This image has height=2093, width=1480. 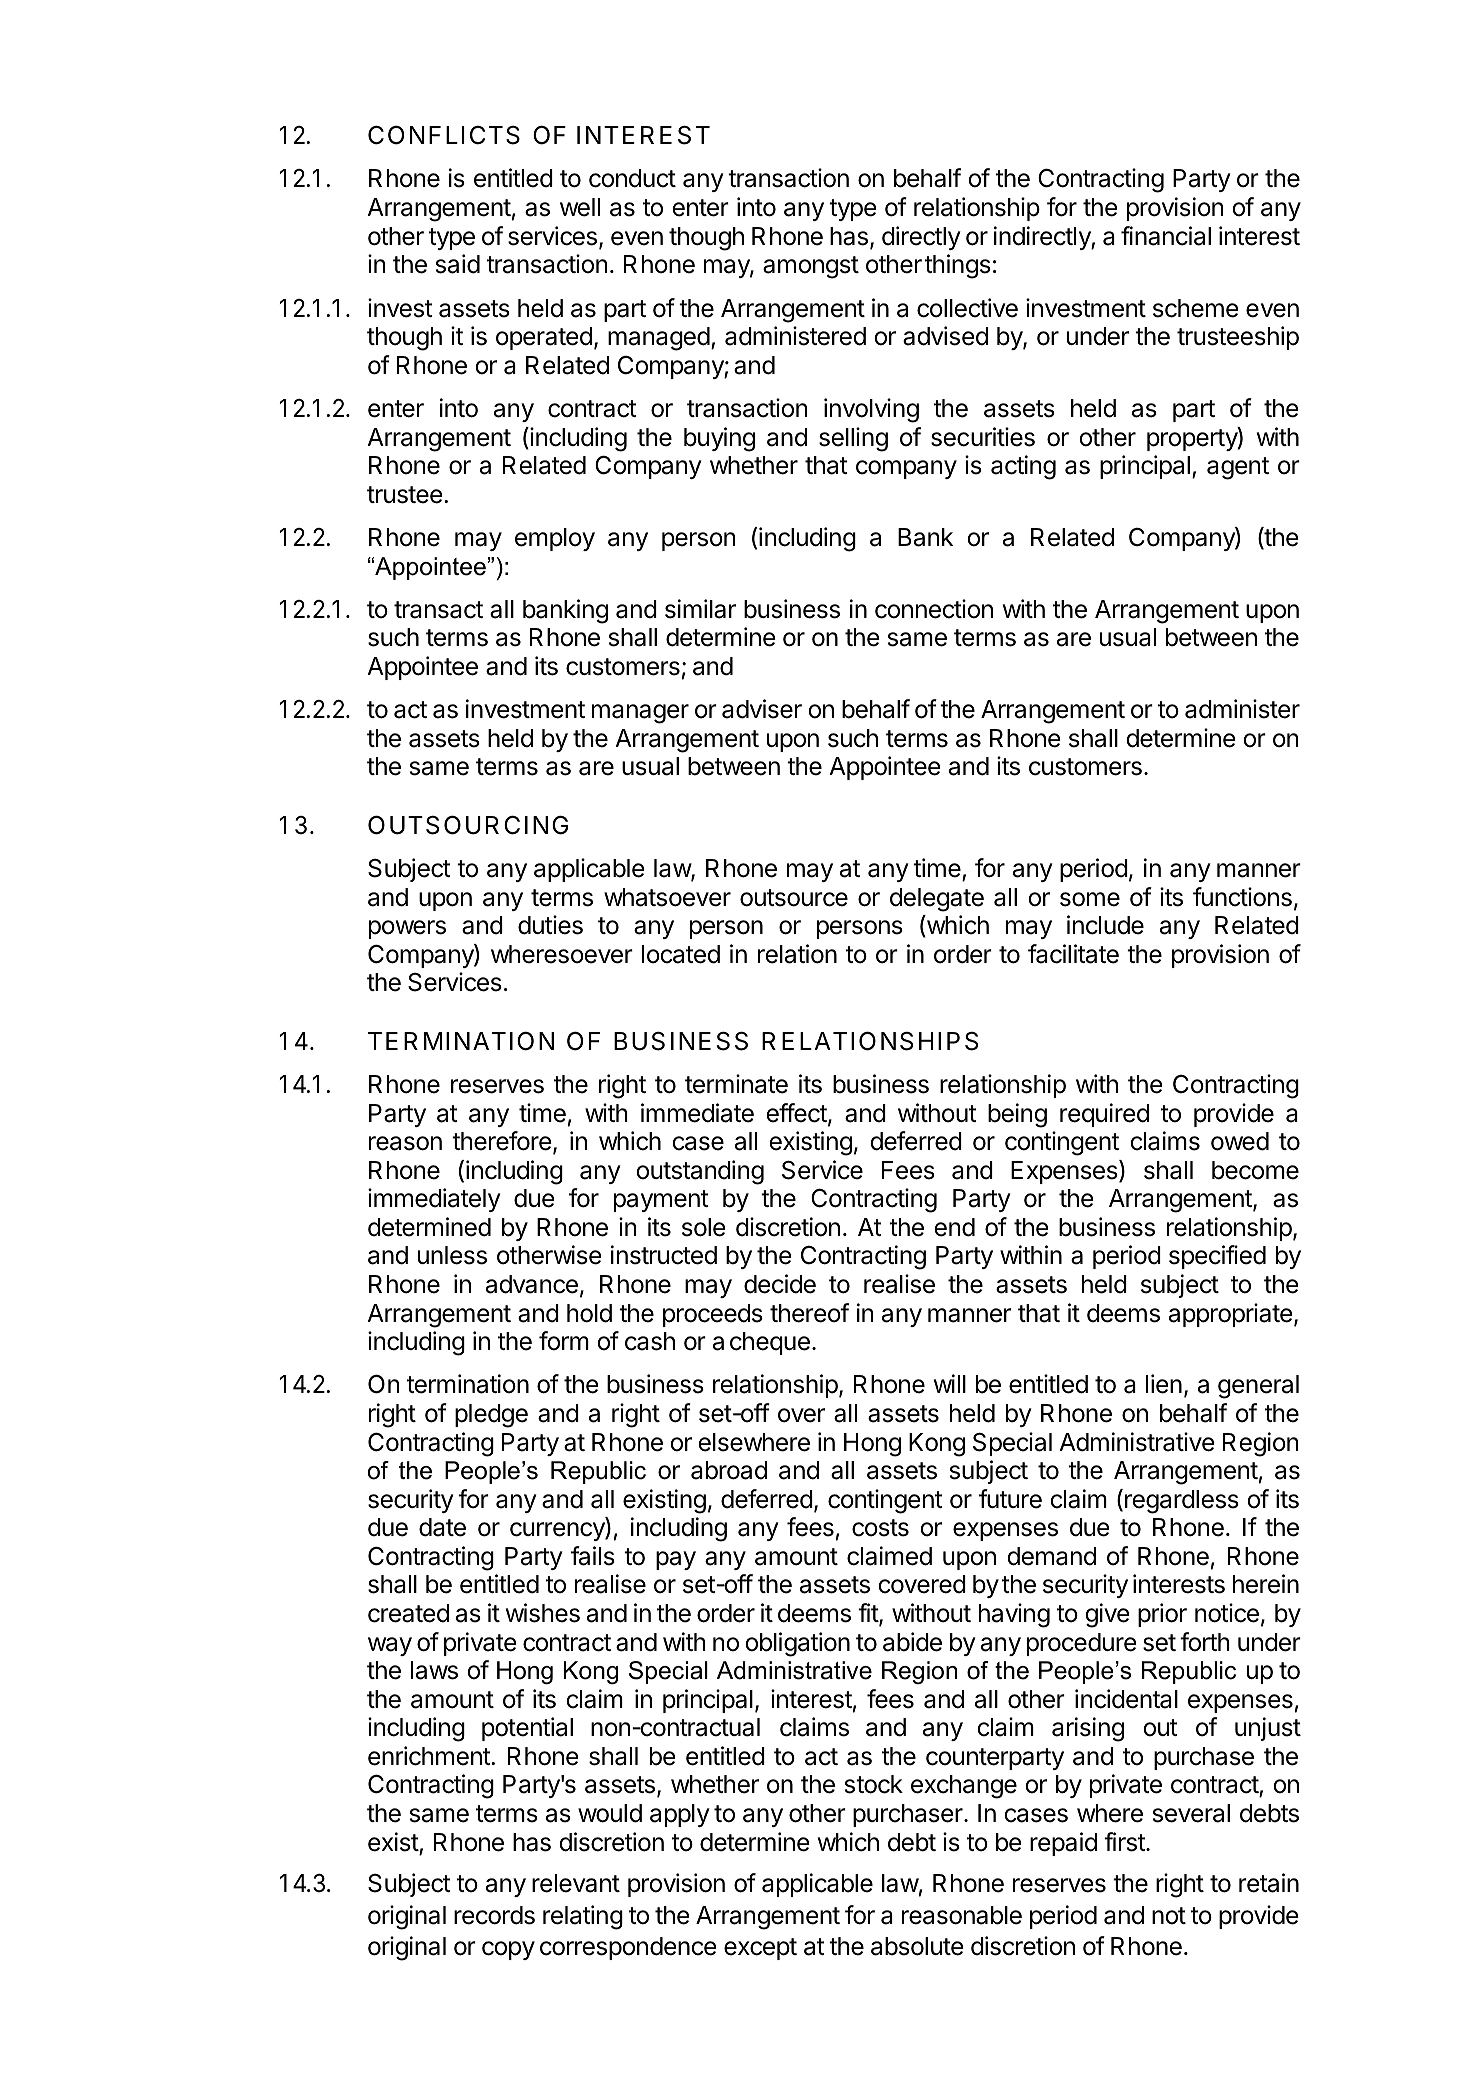 What do you see at coordinates (1104, 1115) in the image?
I see `required` at bounding box center [1104, 1115].
